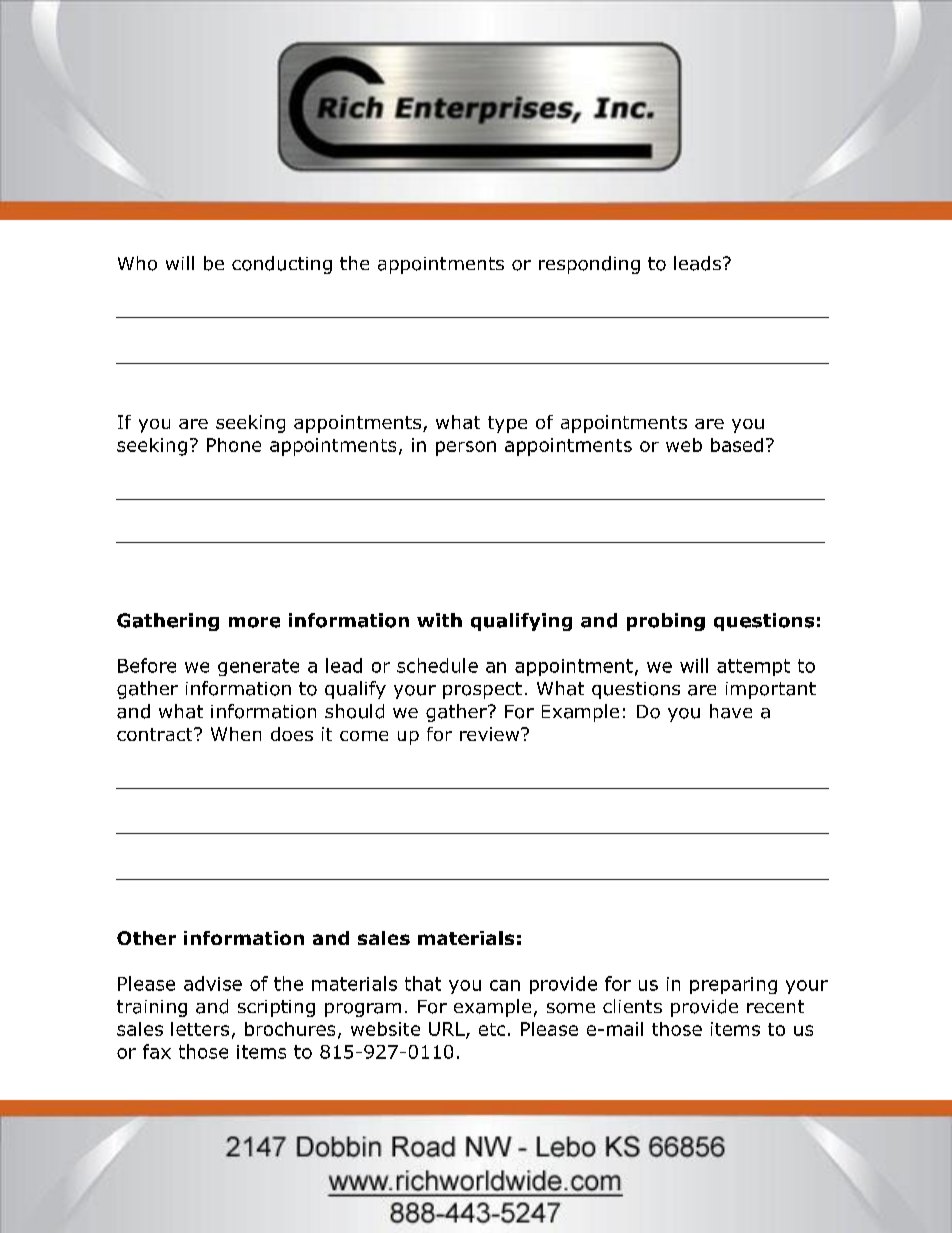 The image size is (952, 1233). What do you see at coordinates (258, 667) in the image?
I see `generate` at bounding box center [258, 667].
